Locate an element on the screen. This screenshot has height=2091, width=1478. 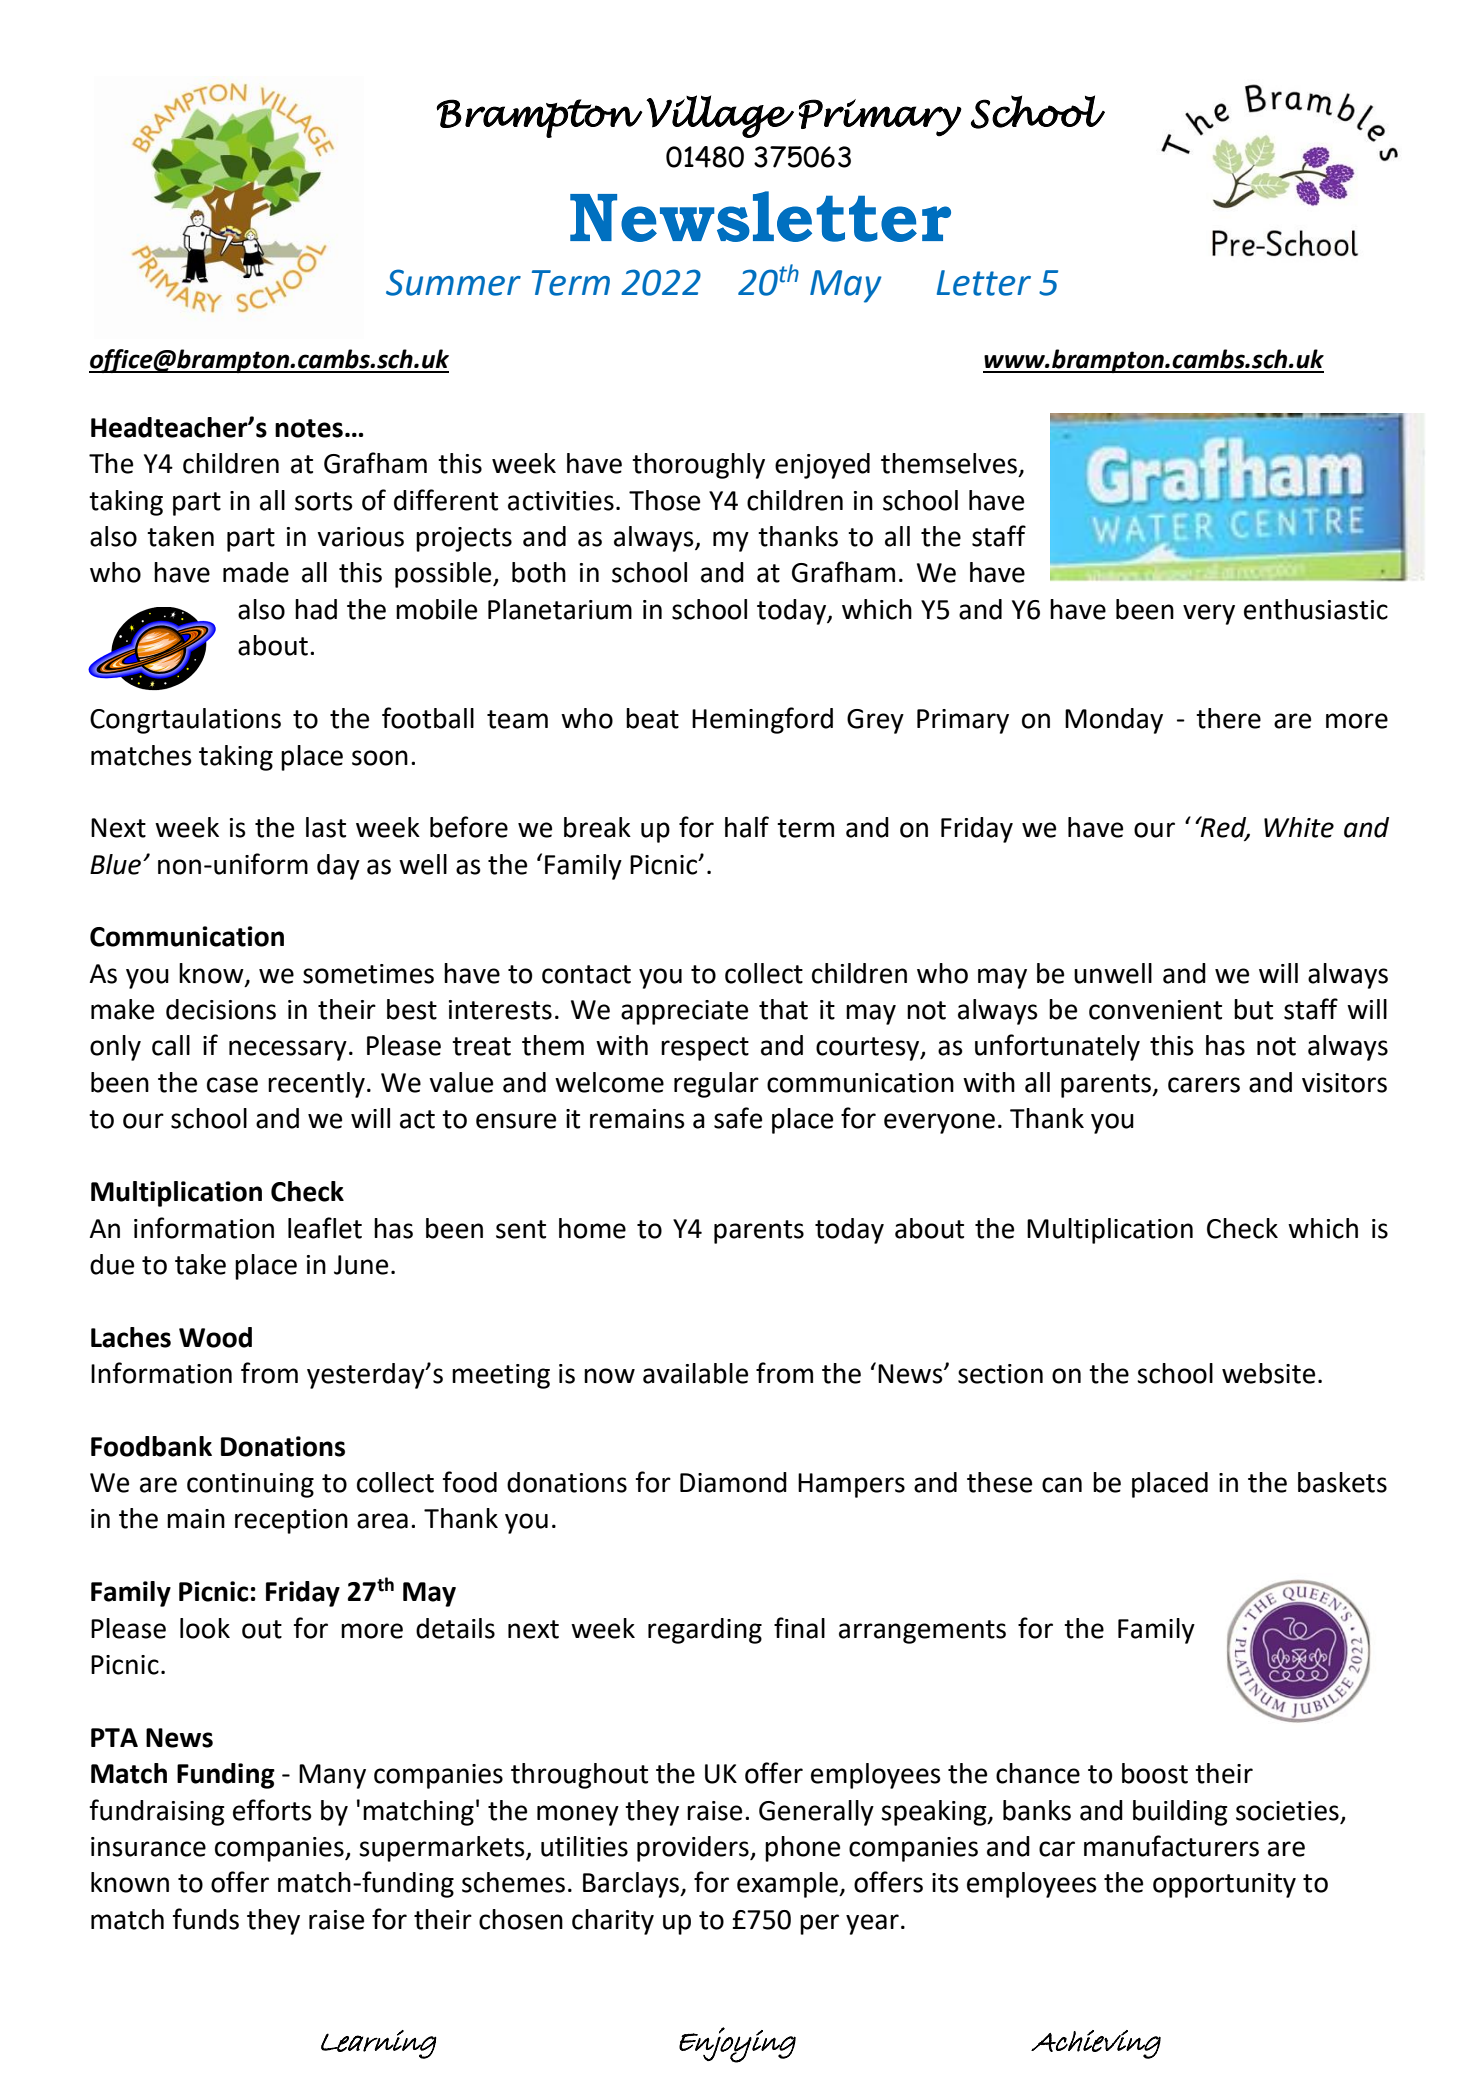
safe is located at coordinates (738, 1118).
